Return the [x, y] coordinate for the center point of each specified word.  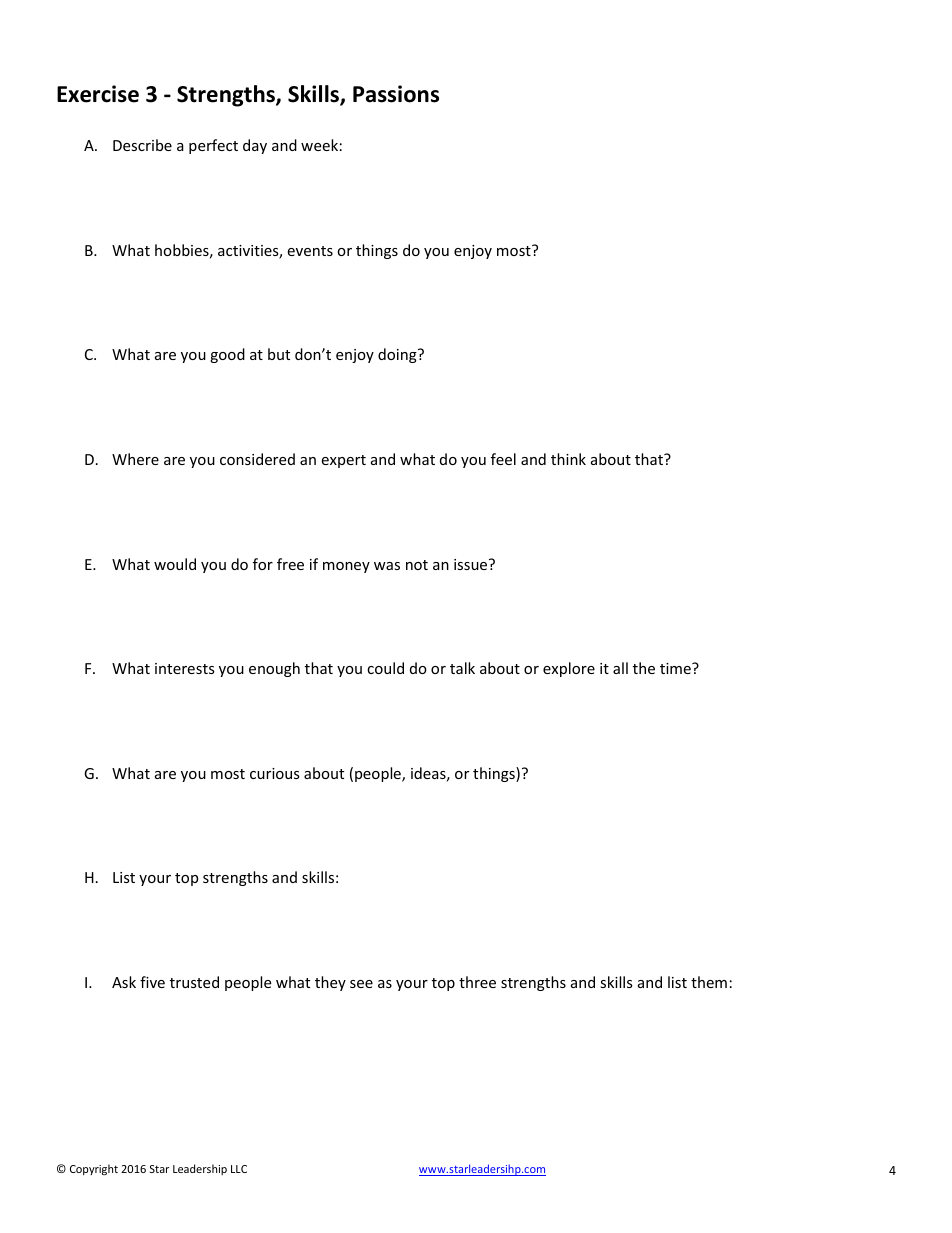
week [319, 145]
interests [185, 668]
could [385, 668]
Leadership [200, 1169]
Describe [142, 145]
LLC [239, 1169]
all [620, 668]
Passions [396, 94]
